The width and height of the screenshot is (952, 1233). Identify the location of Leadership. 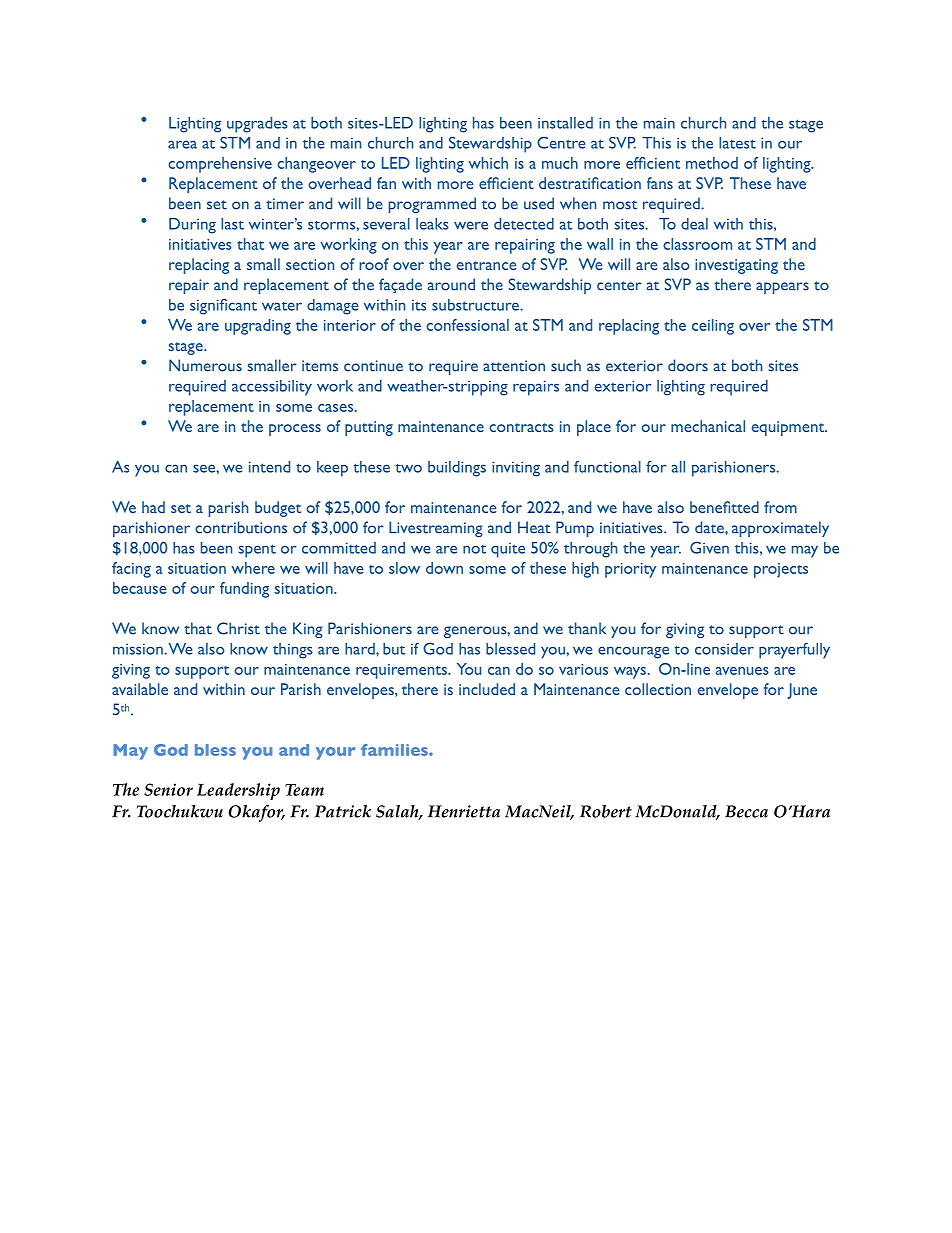
(238, 791).
